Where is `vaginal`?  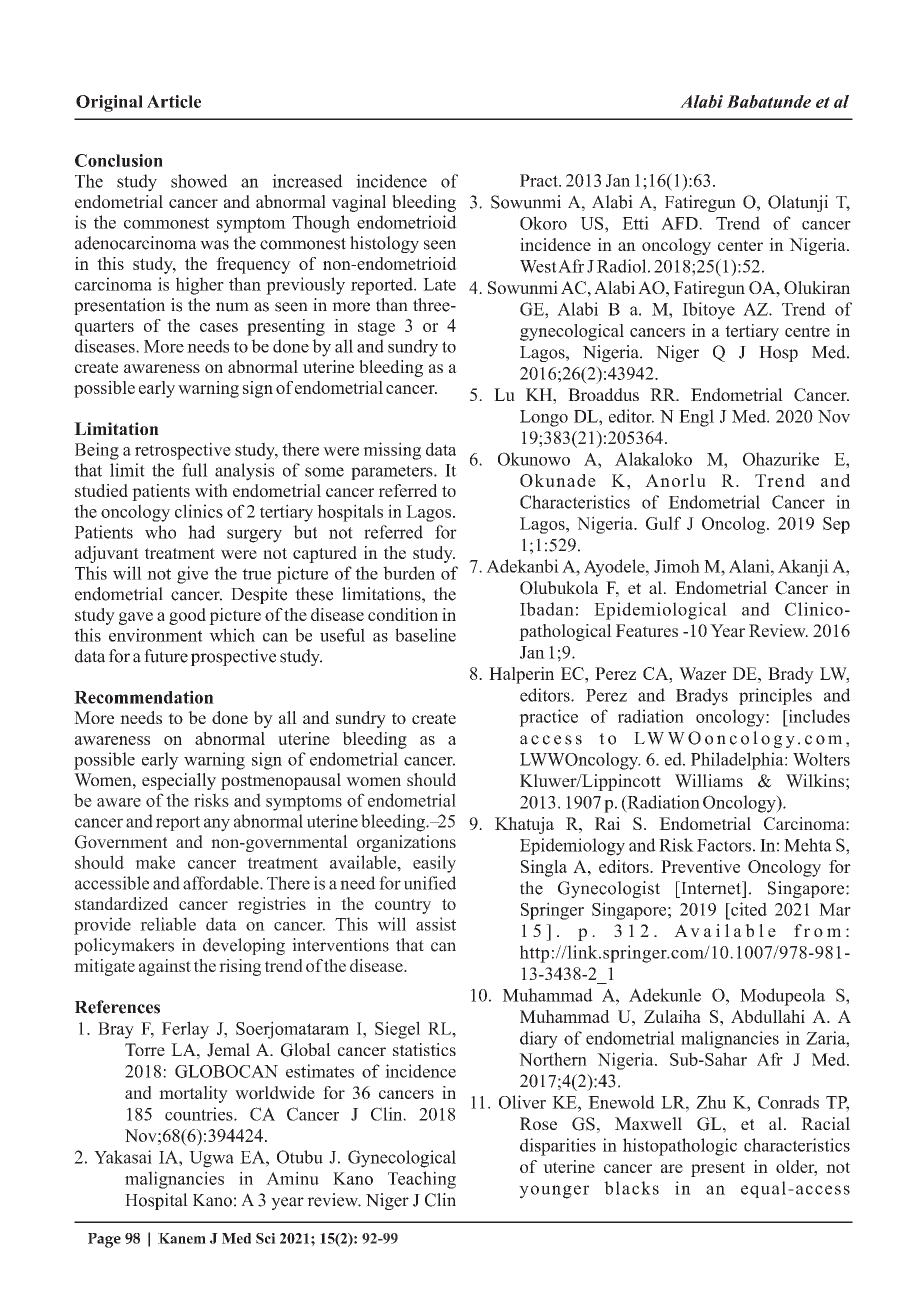 vaginal is located at coordinates (359, 203).
